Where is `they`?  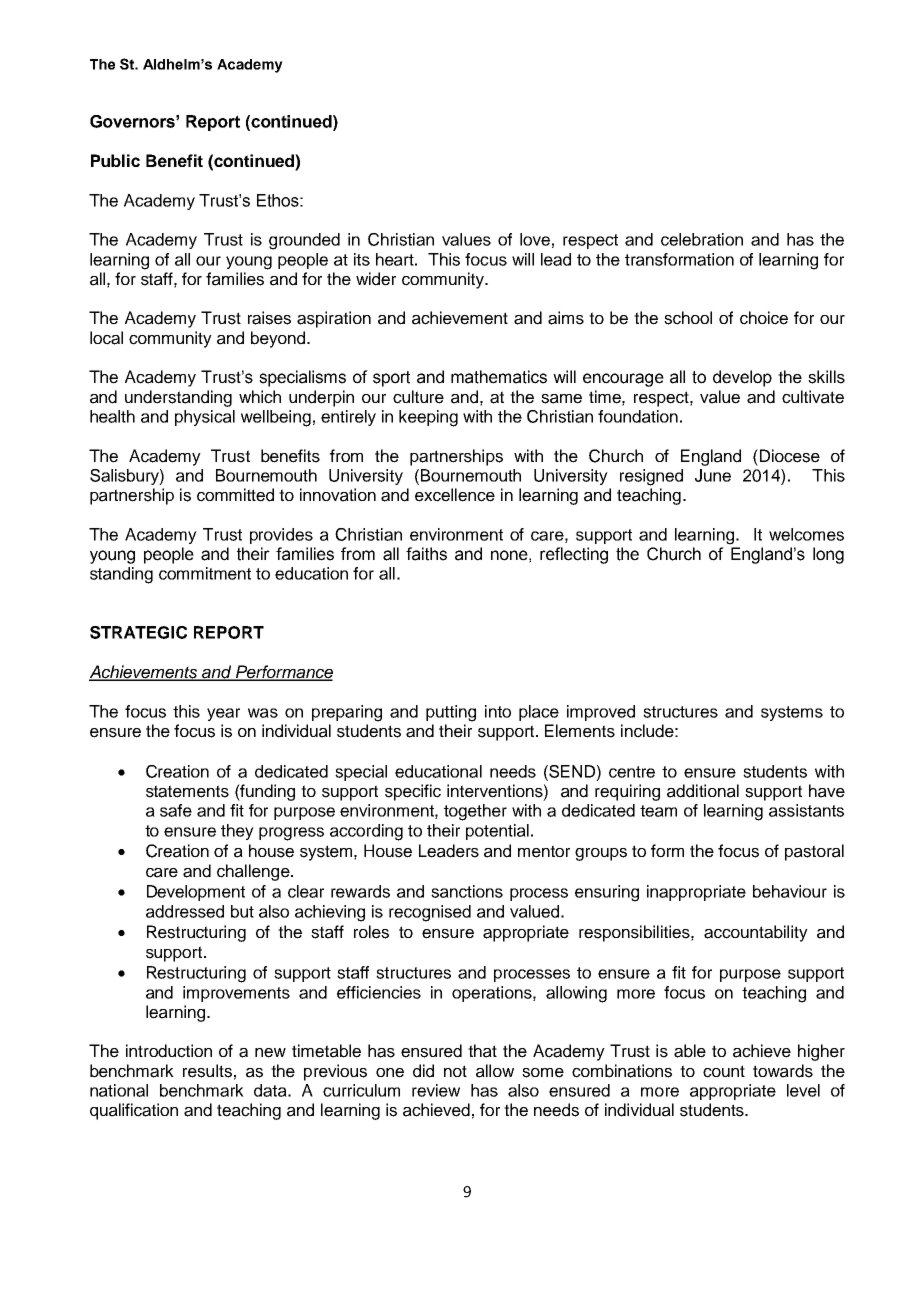 they is located at coordinates (237, 832).
